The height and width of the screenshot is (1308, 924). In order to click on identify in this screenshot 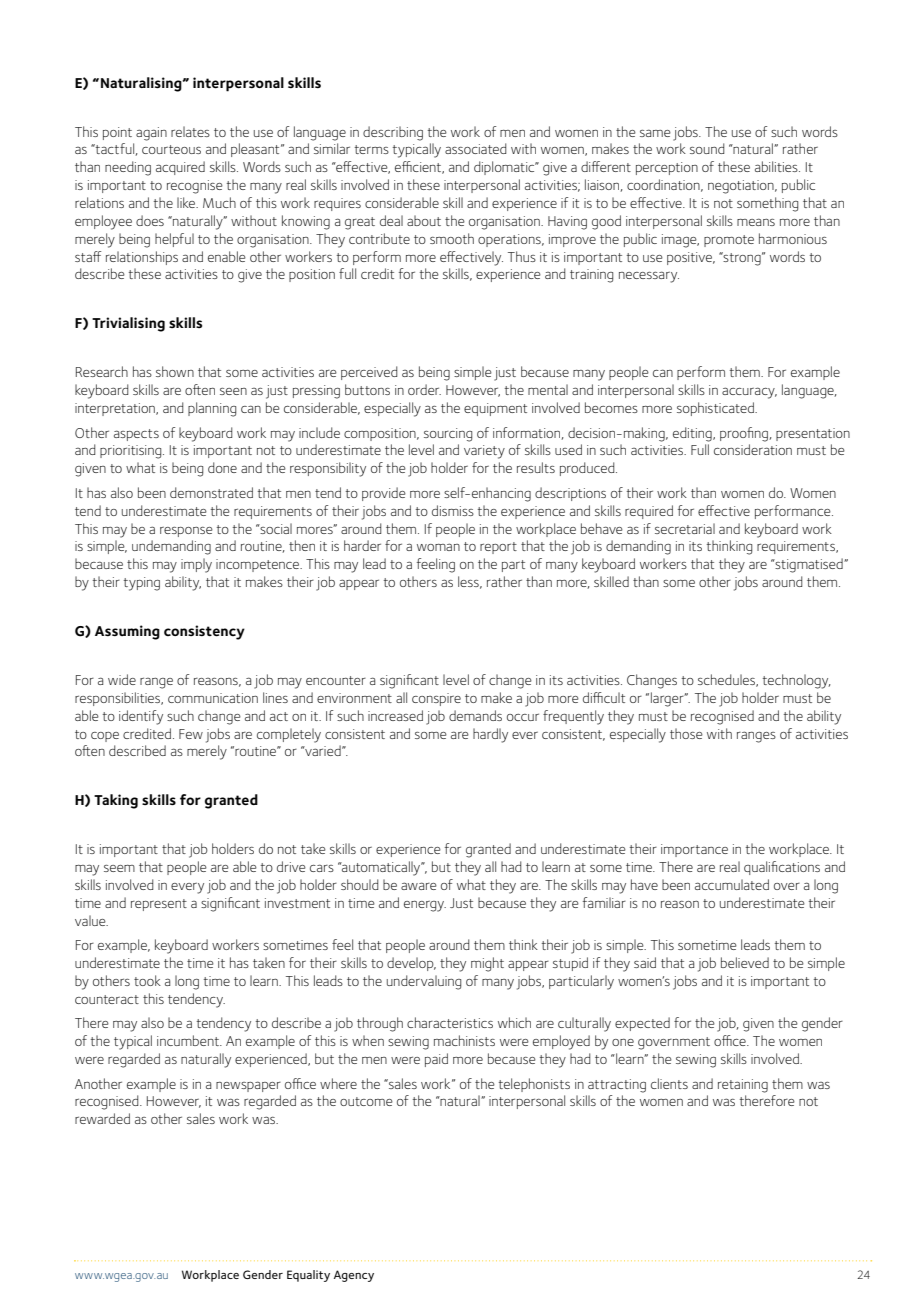, I will do `click(141, 717)`.
